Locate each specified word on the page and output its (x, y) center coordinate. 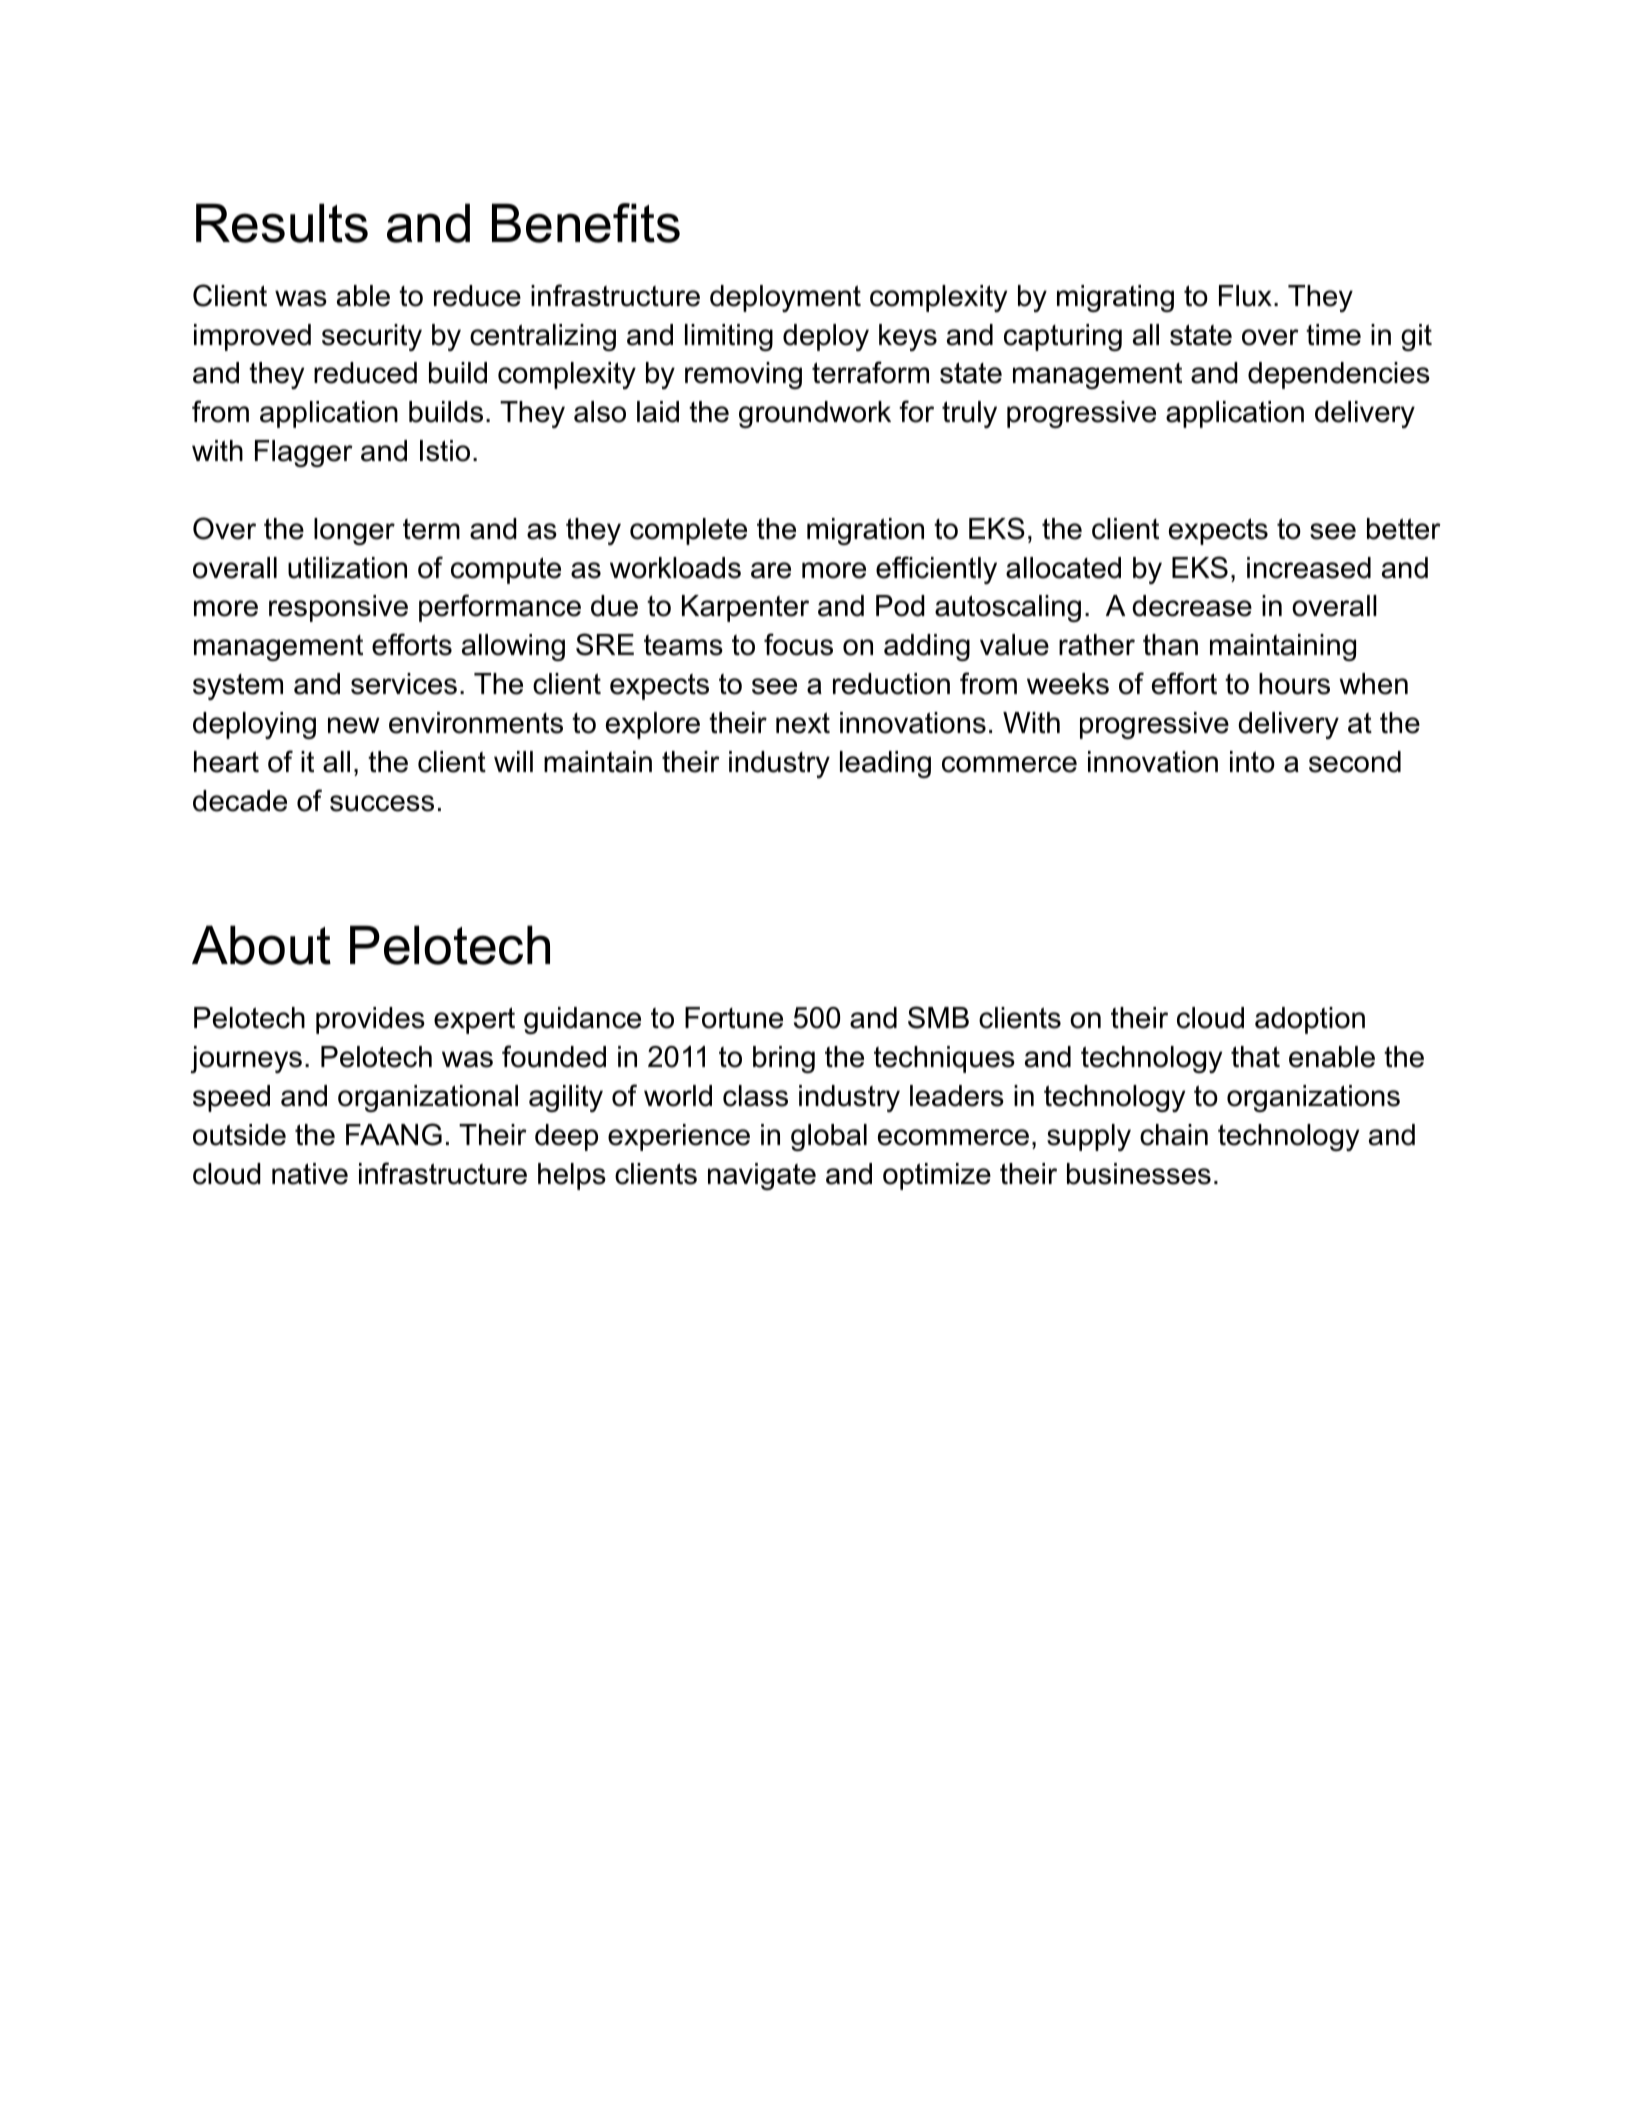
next (803, 723)
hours (1294, 684)
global (829, 1137)
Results (282, 223)
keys (908, 337)
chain (1174, 1135)
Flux (1245, 296)
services (404, 684)
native (310, 1174)
